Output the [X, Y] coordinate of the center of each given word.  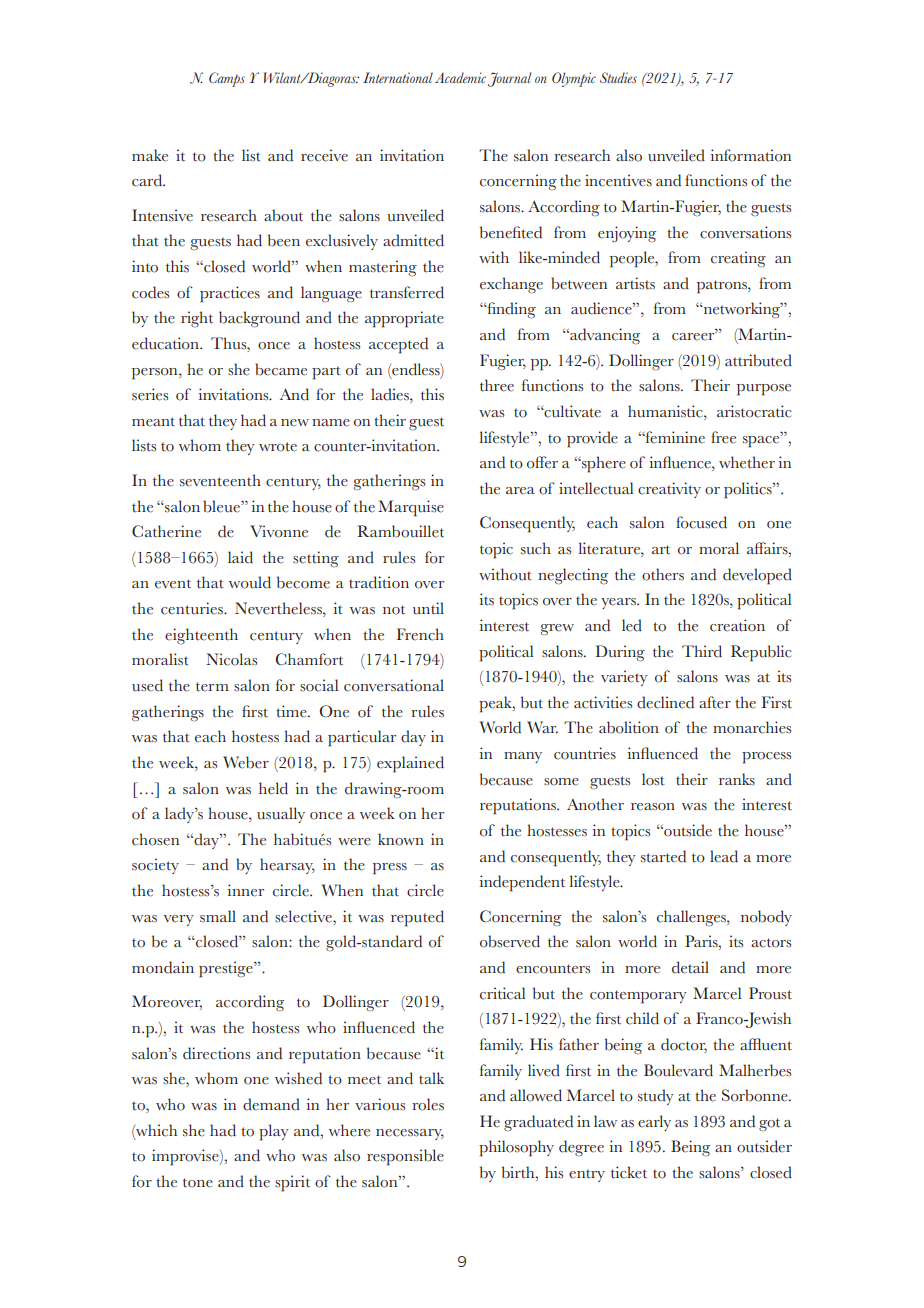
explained [410, 764]
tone [198, 1183]
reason [653, 807]
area [520, 491]
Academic [460, 77]
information [751, 155]
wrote [278, 447]
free [723, 437]
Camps [227, 79]
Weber [246, 762]
